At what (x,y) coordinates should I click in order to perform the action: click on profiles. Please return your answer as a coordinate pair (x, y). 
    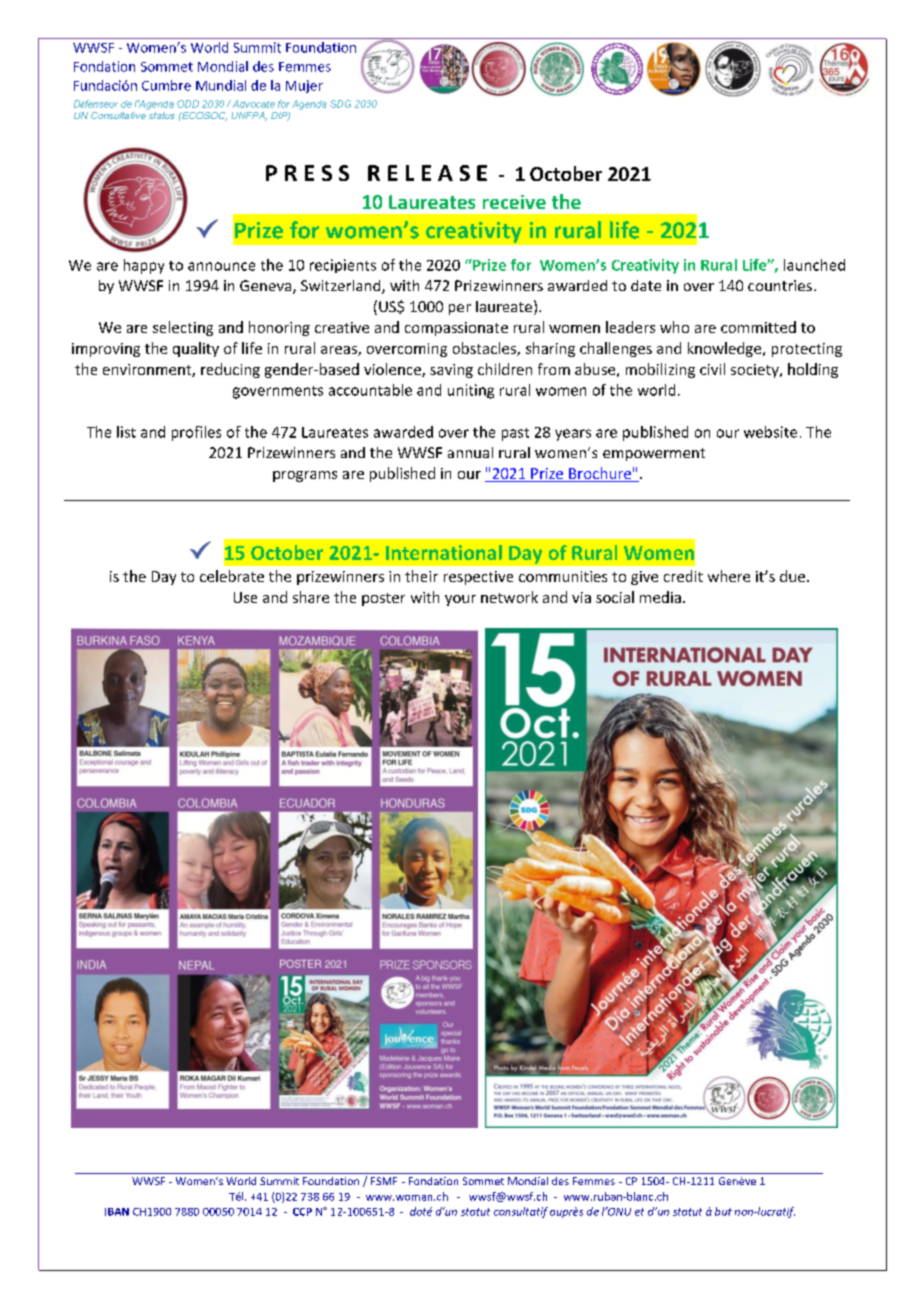
    Looking at the image, I should click on (196, 433).
